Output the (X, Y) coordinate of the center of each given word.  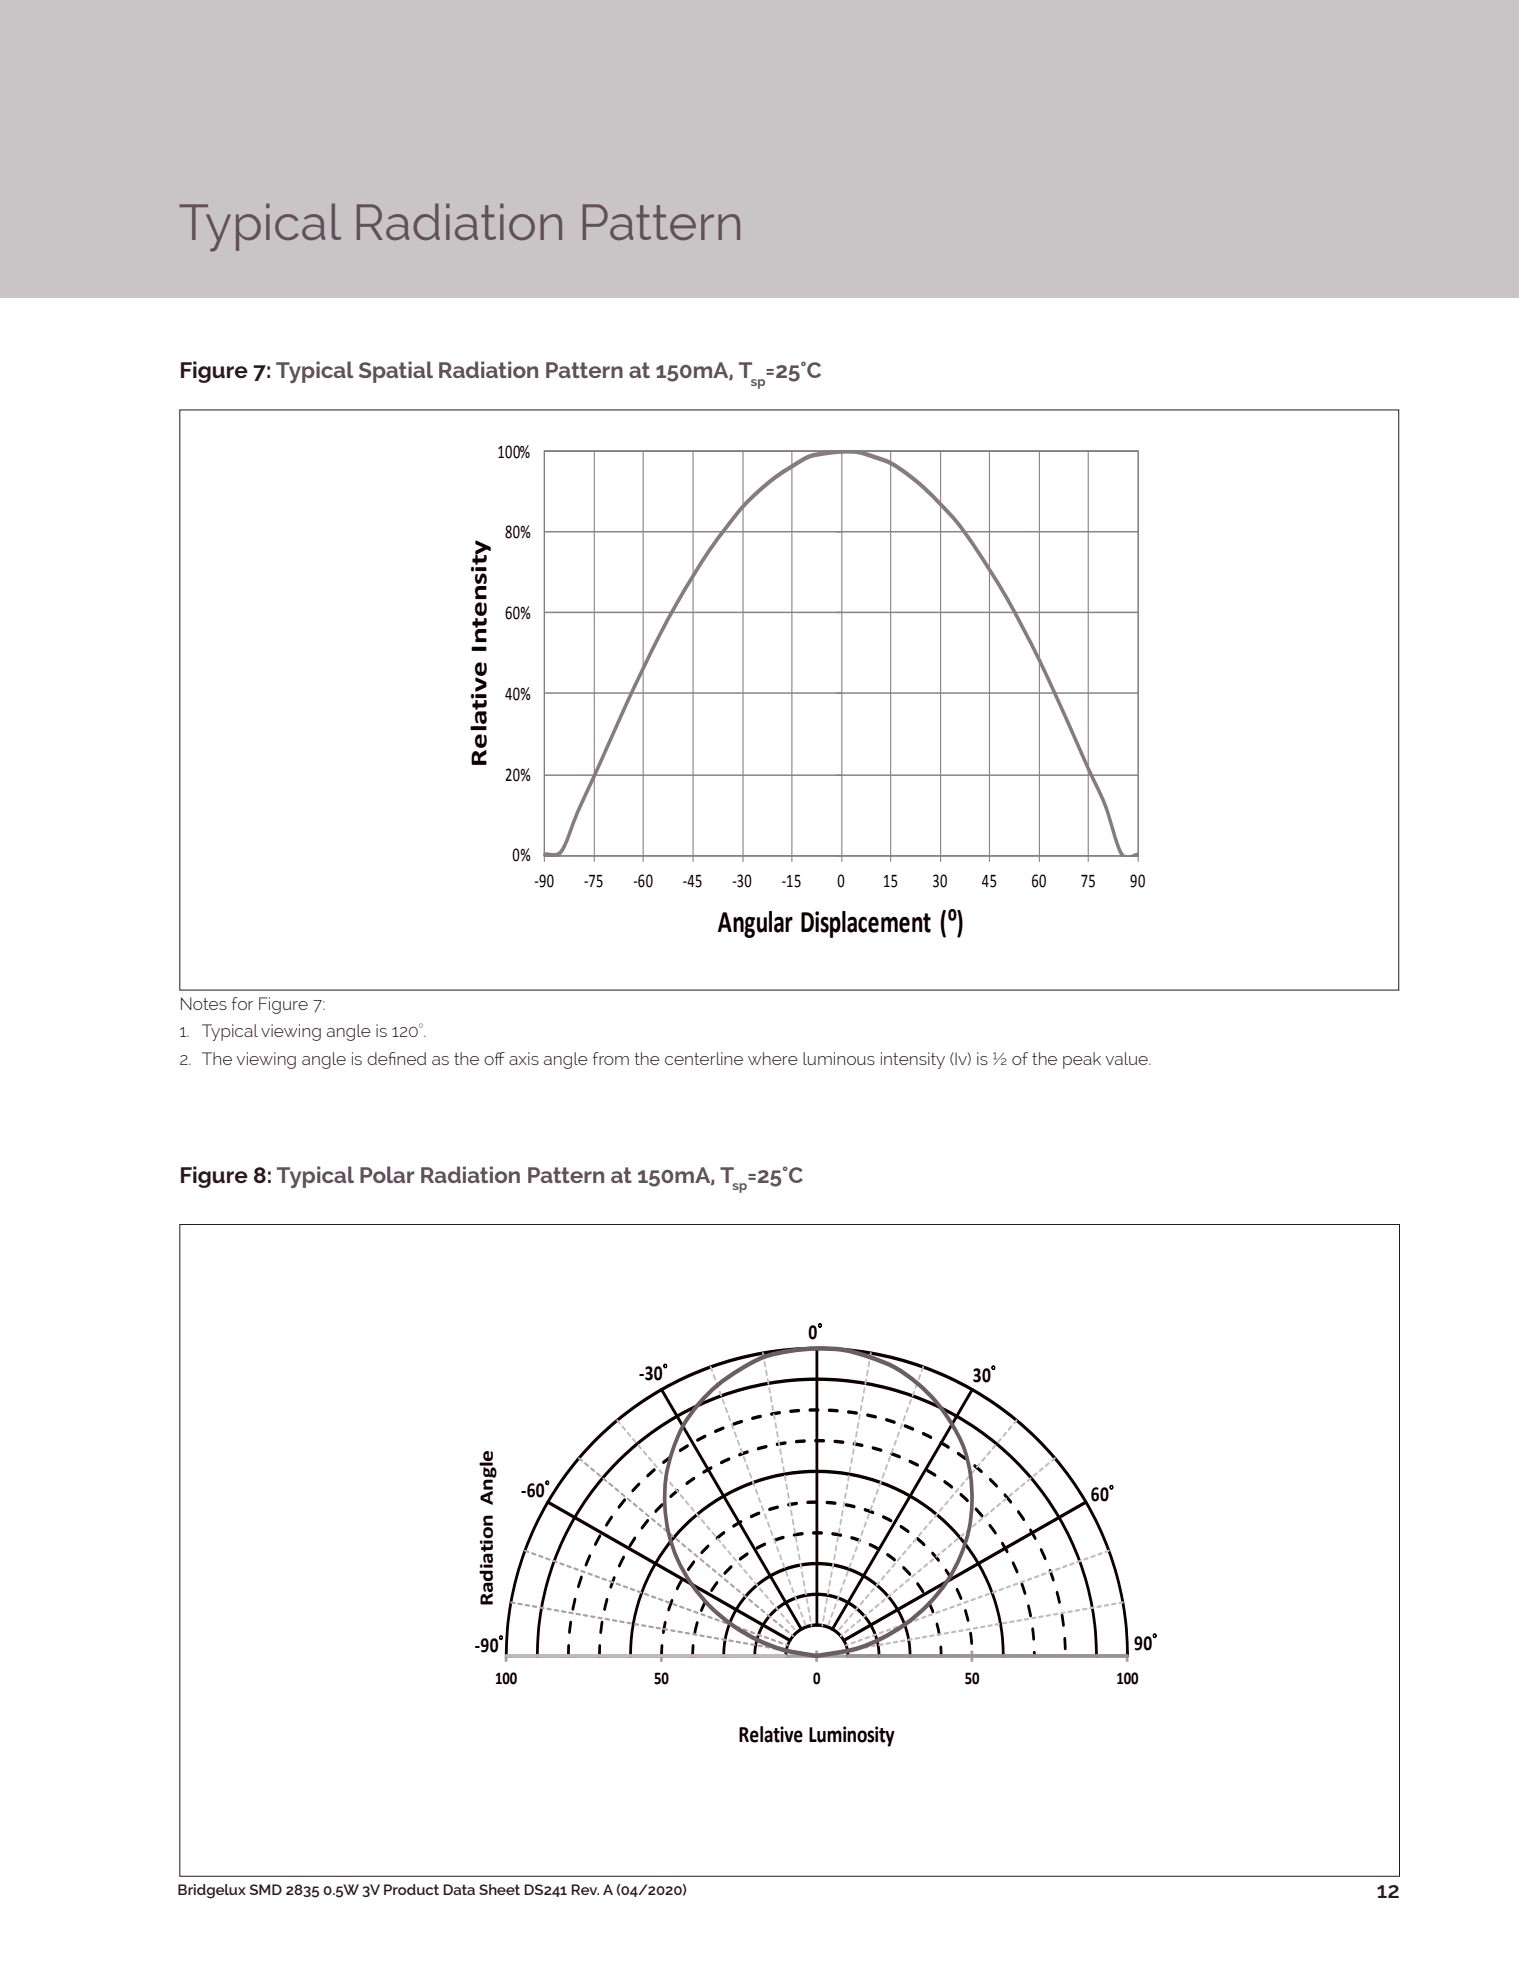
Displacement (866, 924)
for (242, 1003)
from (611, 1058)
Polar (387, 1174)
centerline (704, 1058)
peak (1082, 1060)
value (1128, 1058)
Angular (755, 924)
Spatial (396, 372)
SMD (266, 1889)
